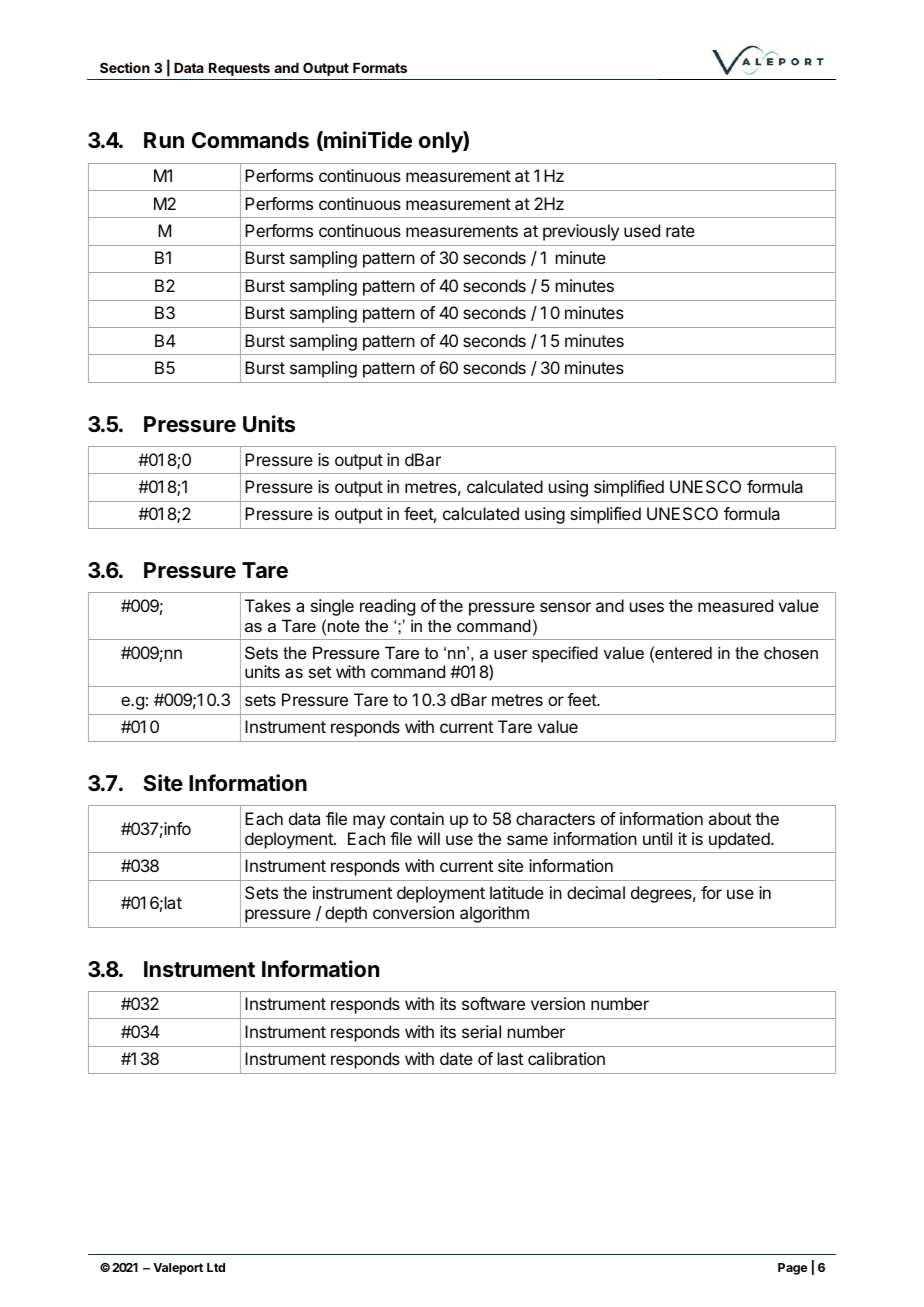 This document has width=924, height=1307. I want to click on Page, so click(792, 1269).
